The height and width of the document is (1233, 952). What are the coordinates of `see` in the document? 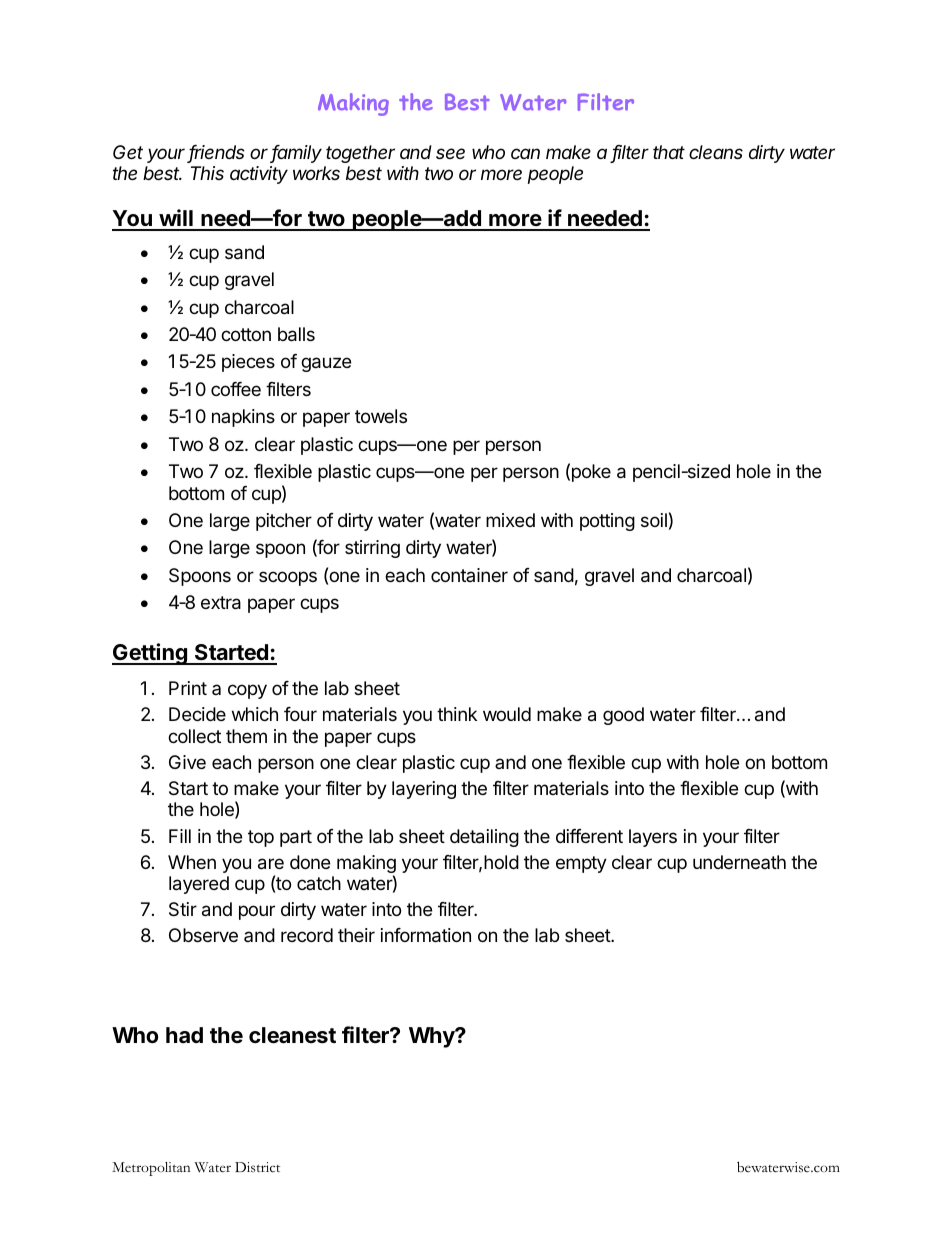 It's located at (450, 153).
